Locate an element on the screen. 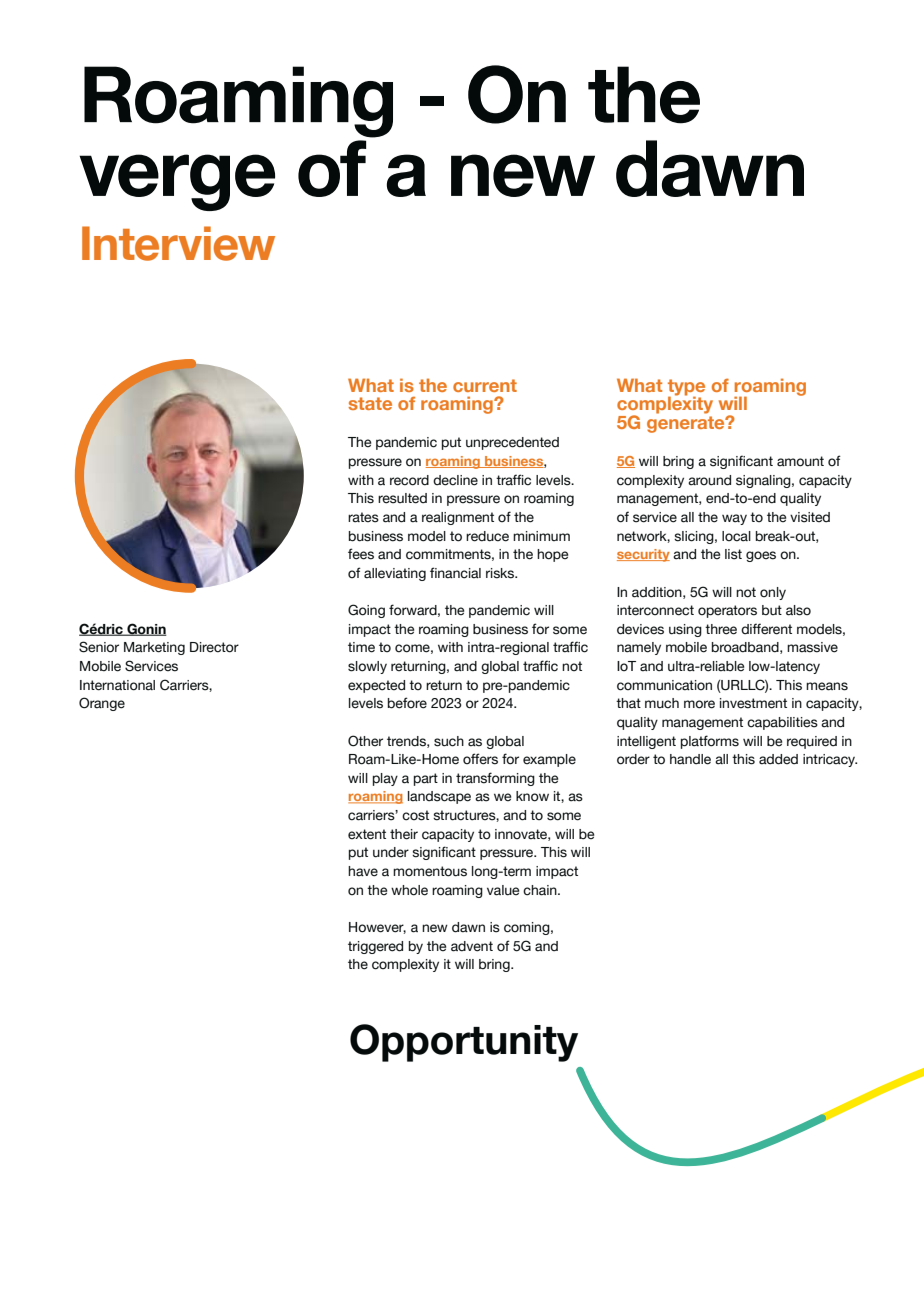 This screenshot has width=924, height=1308. financial is located at coordinates (455, 573).
